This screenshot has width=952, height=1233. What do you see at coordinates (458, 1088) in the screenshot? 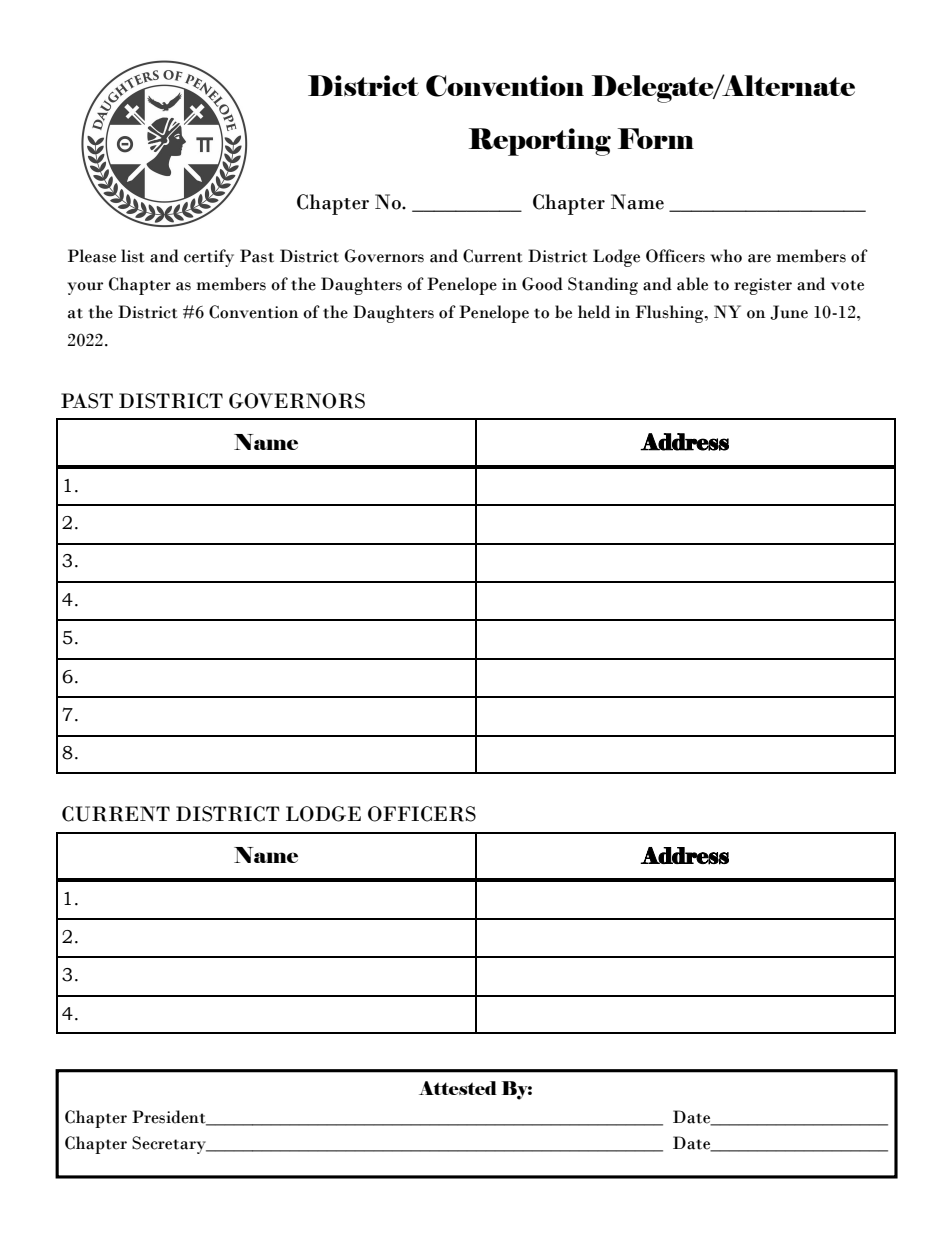
I see `Attested` at bounding box center [458, 1088].
